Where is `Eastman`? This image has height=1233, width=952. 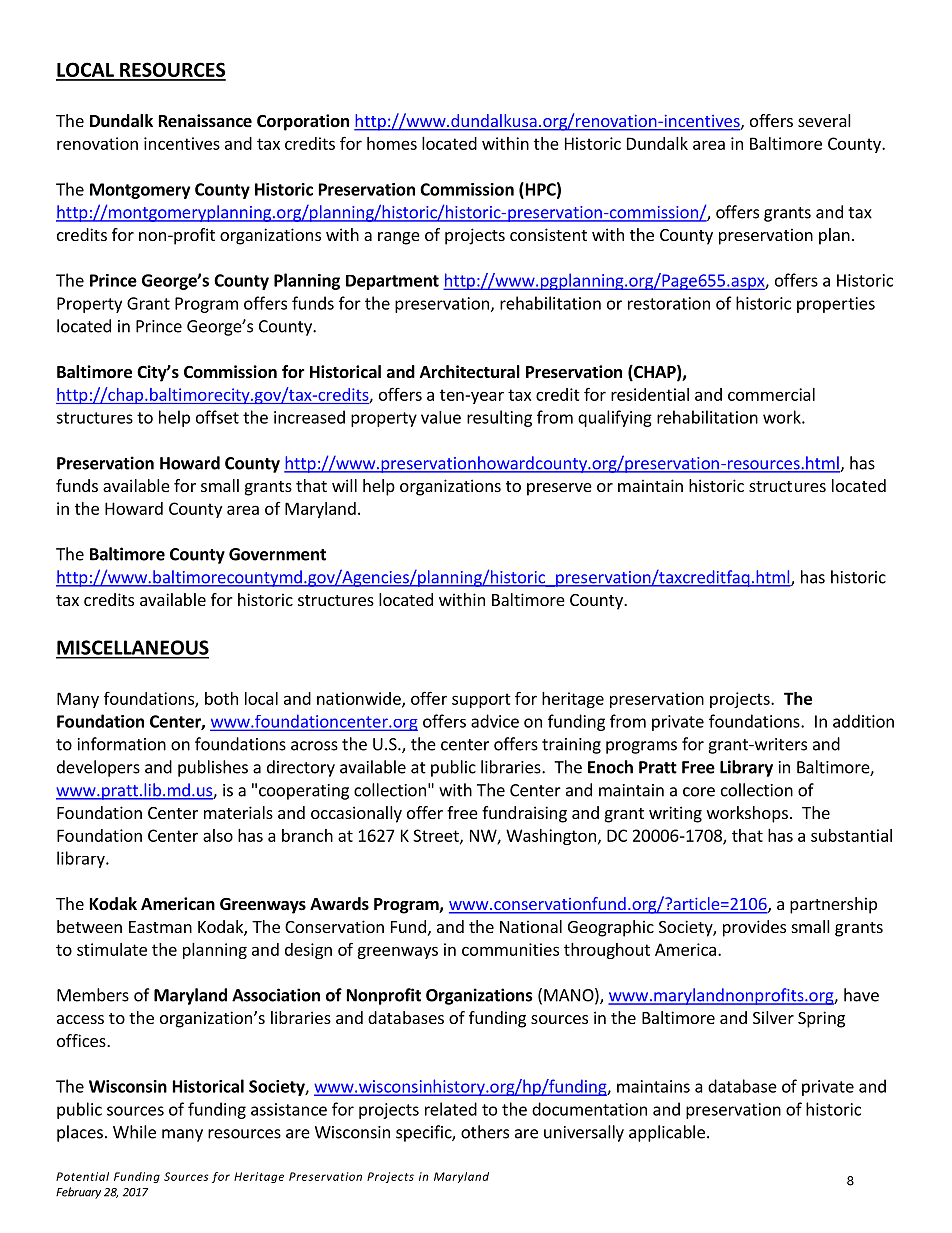 Eastman is located at coordinates (160, 927).
